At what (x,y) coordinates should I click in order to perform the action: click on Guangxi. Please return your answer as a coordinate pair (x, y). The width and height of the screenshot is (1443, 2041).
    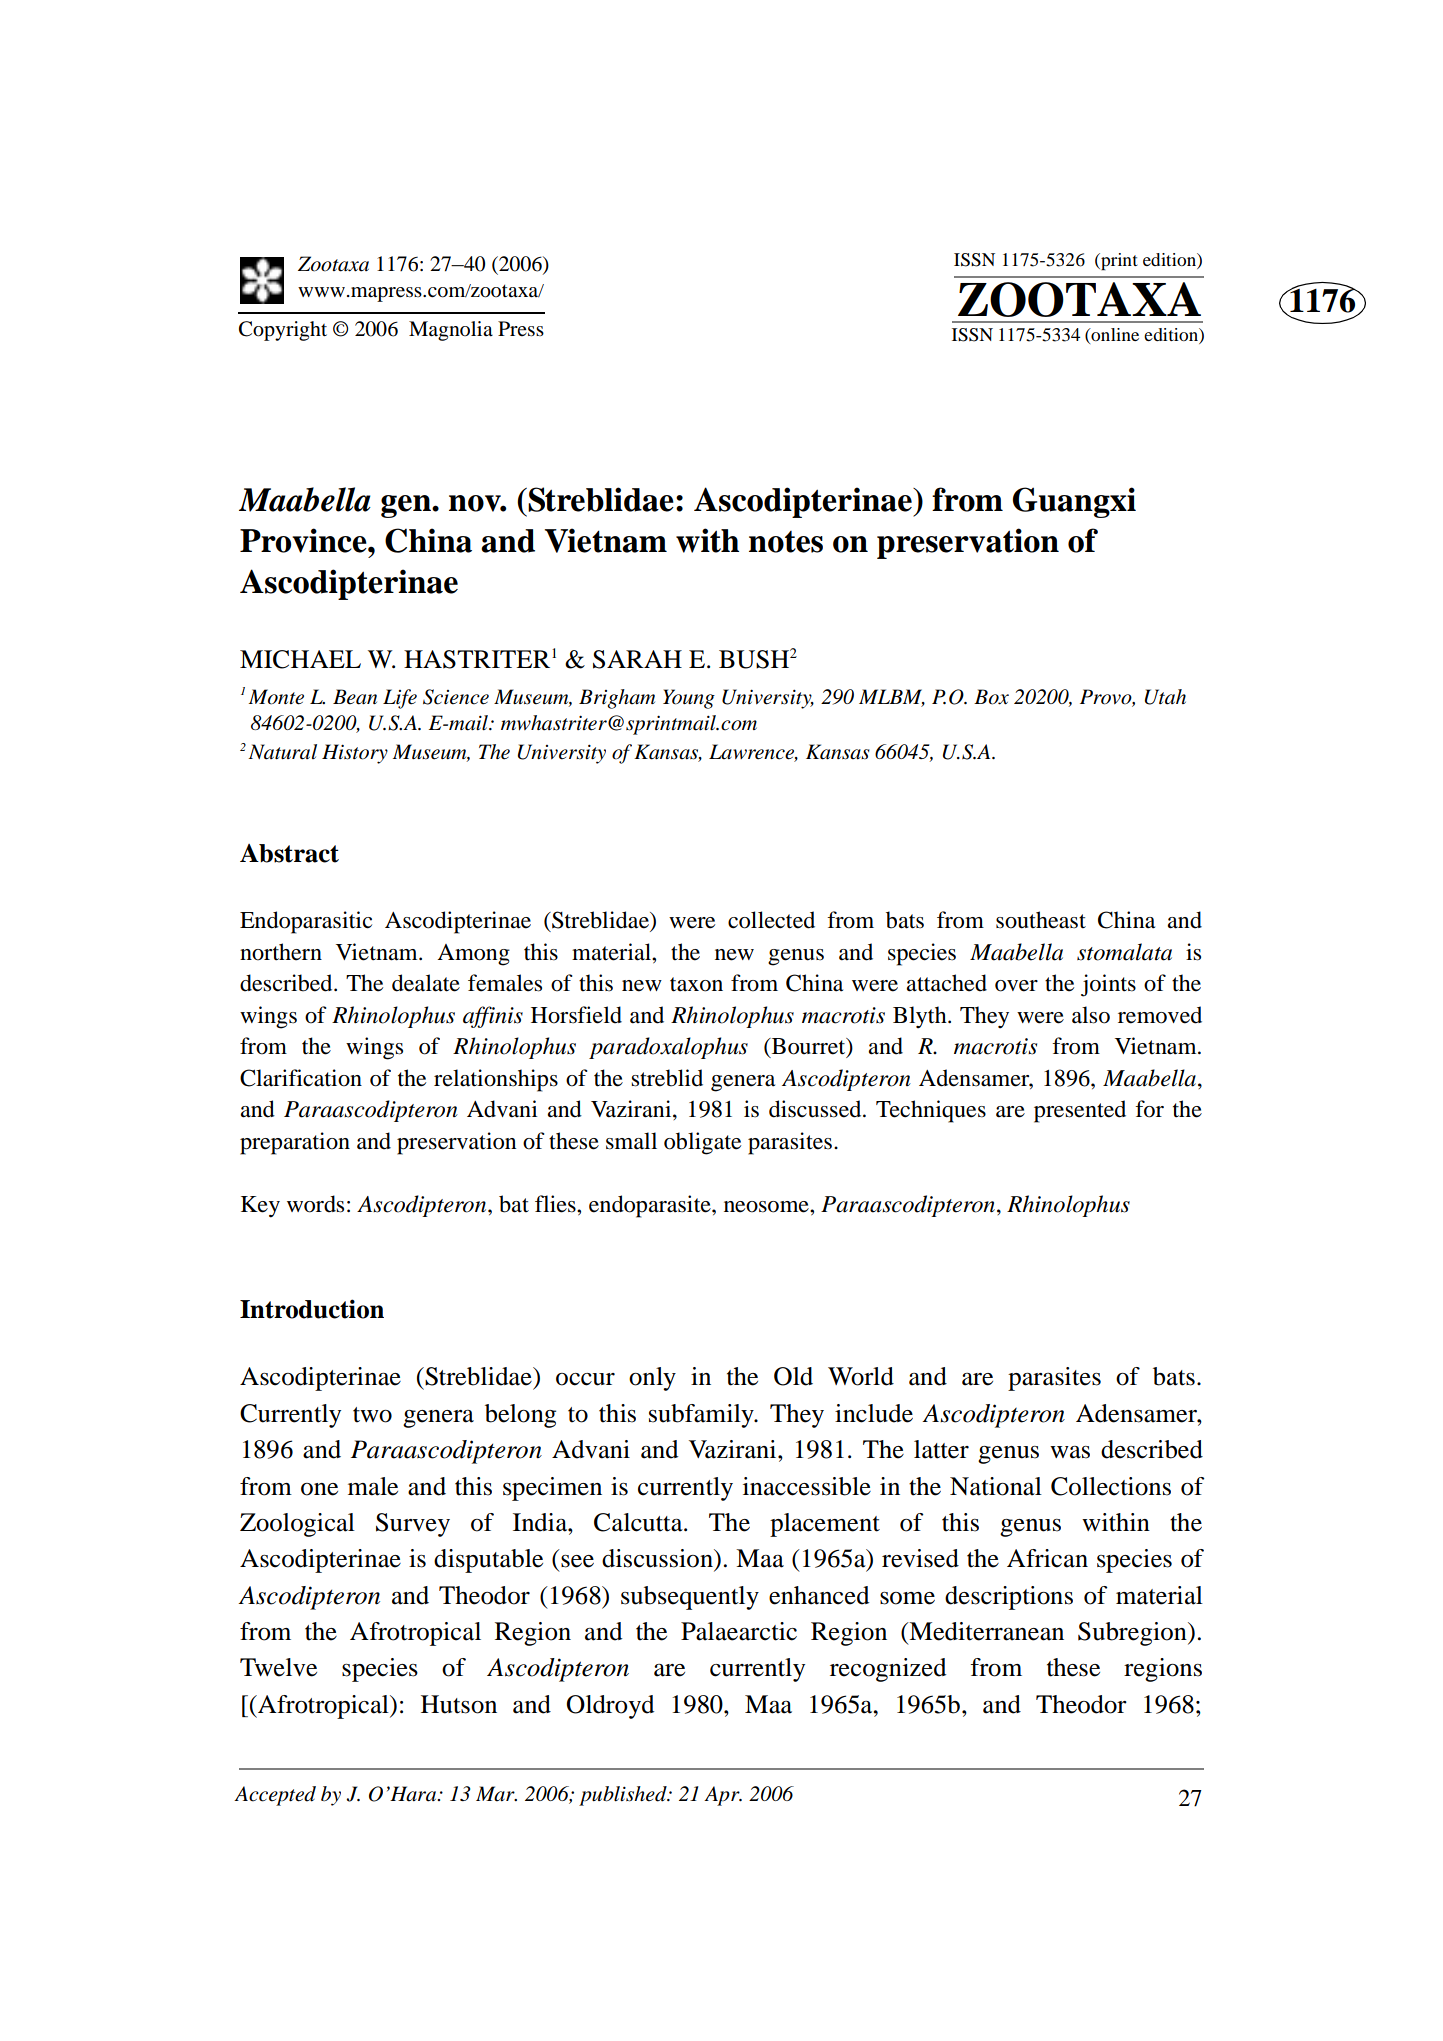
    Looking at the image, I should click on (1074, 502).
